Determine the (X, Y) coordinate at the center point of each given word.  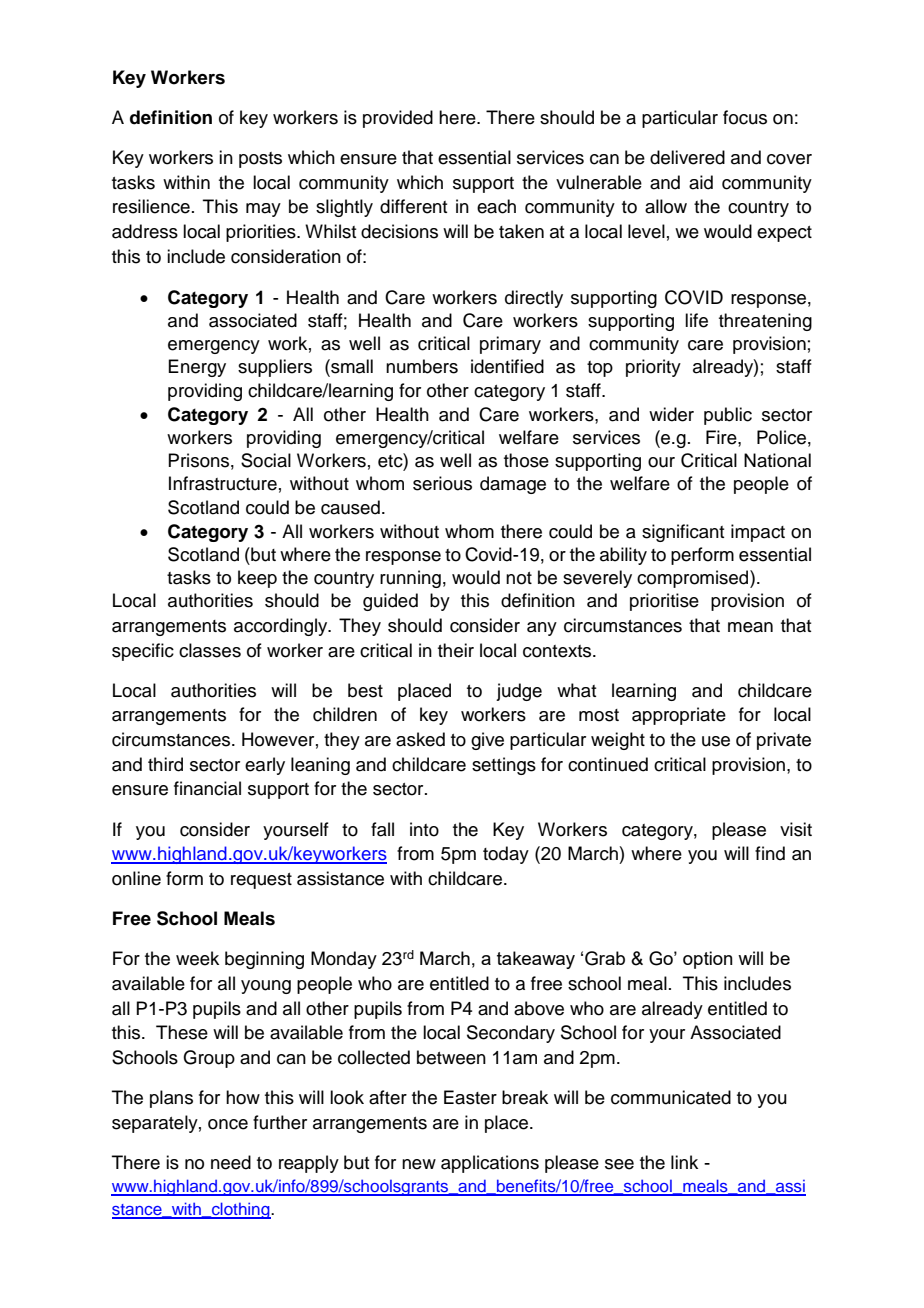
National (777, 460)
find (770, 853)
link (684, 1162)
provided (398, 119)
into (424, 829)
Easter (470, 1097)
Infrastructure (223, 483)
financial (207, 788)
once (228, 1124)
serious (442, 483)
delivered (687, 157)
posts (260, 160)
